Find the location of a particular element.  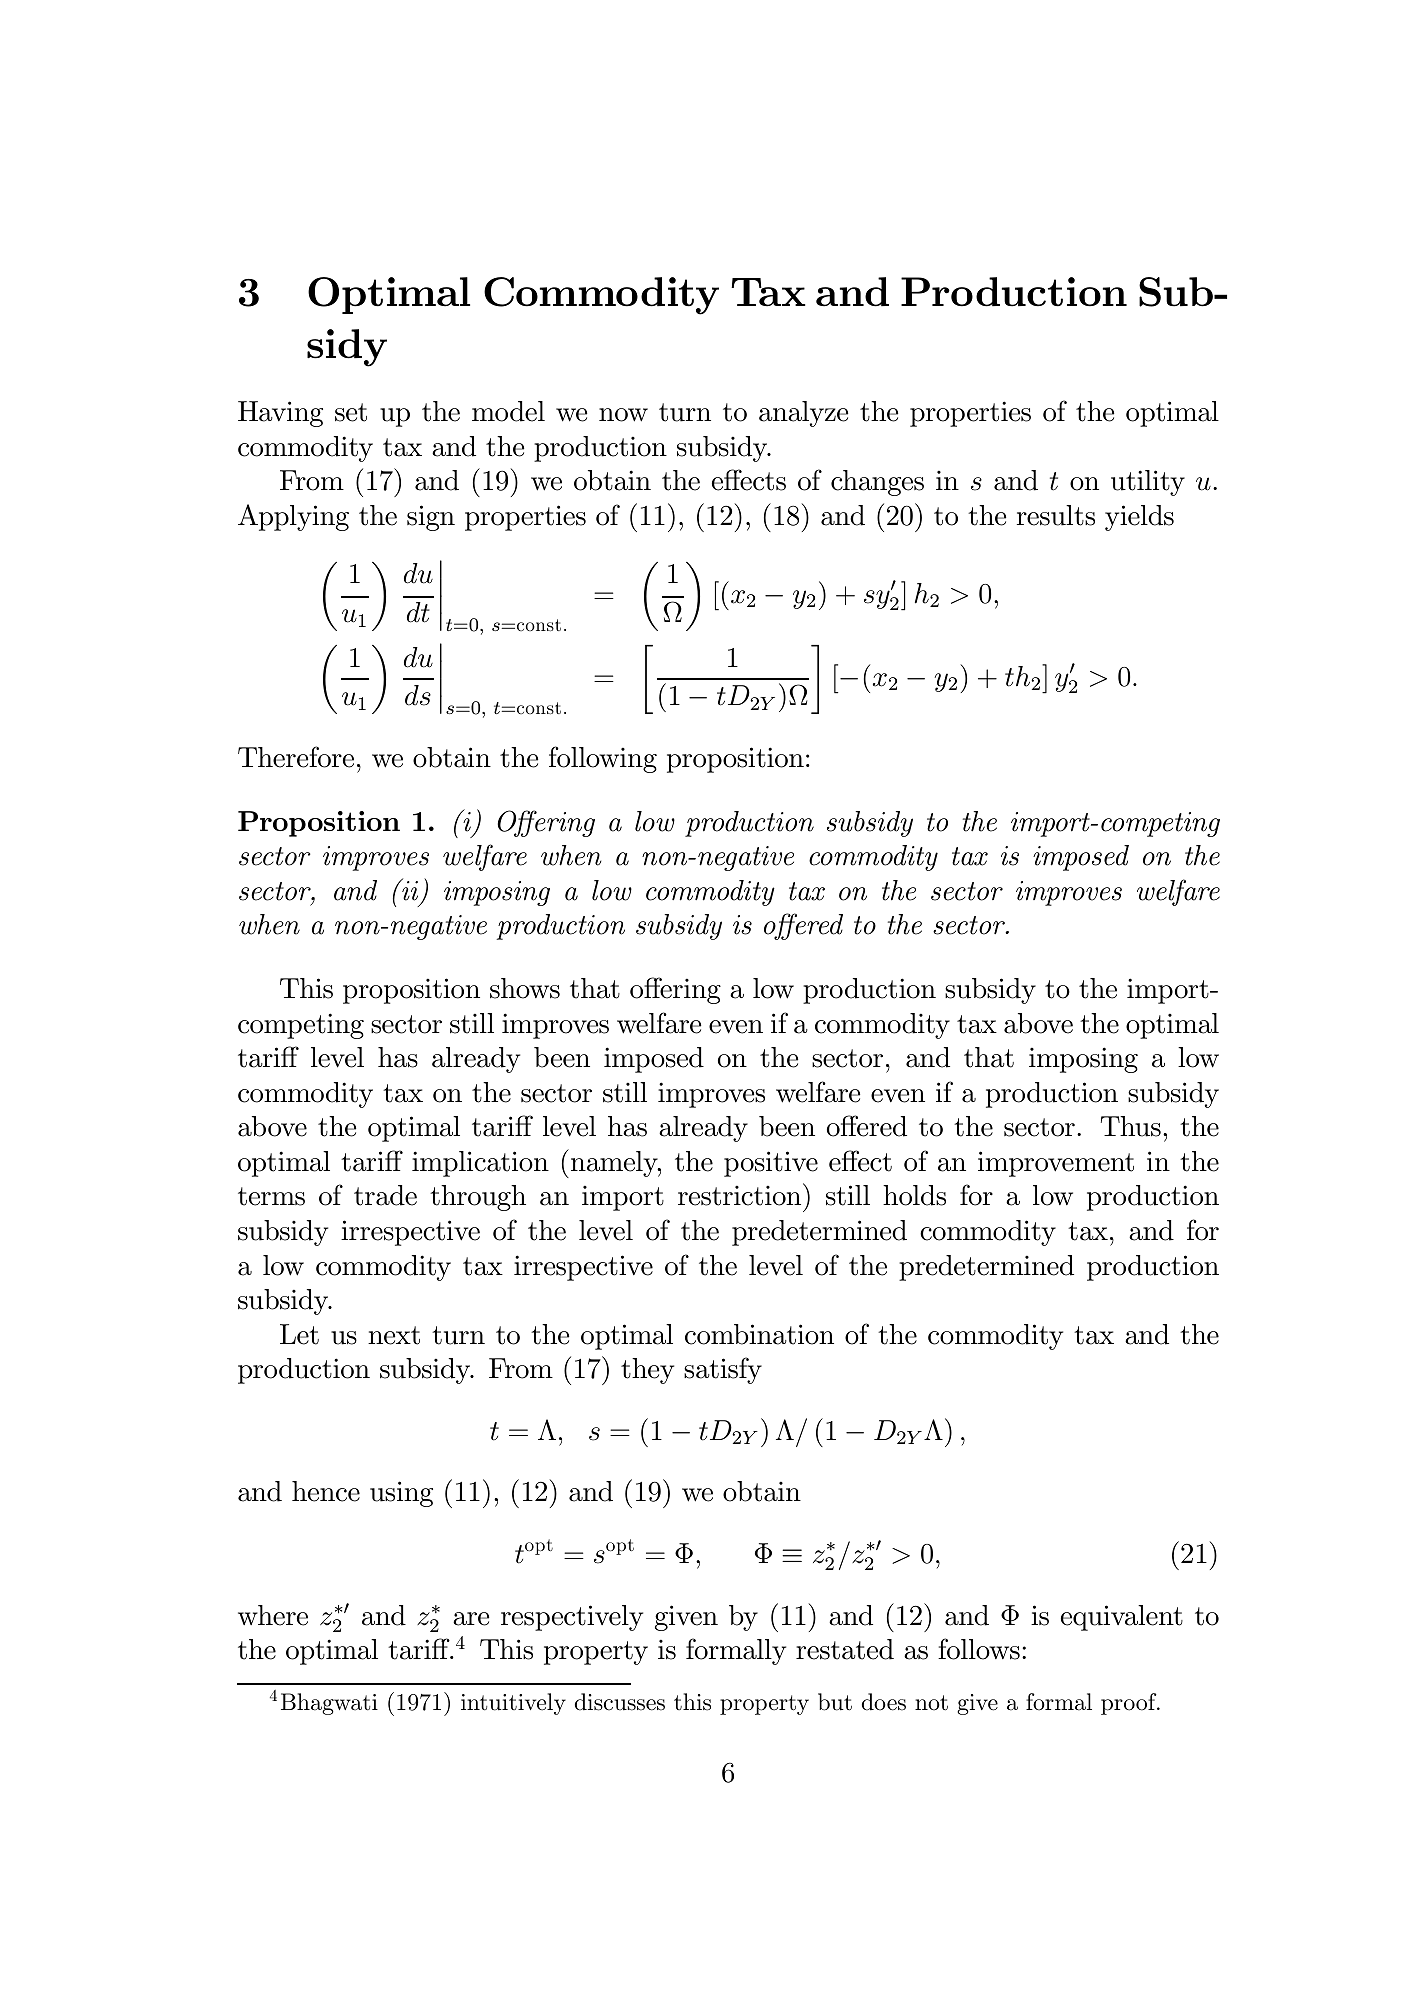

positive is located at coordinates (771, 1164).
